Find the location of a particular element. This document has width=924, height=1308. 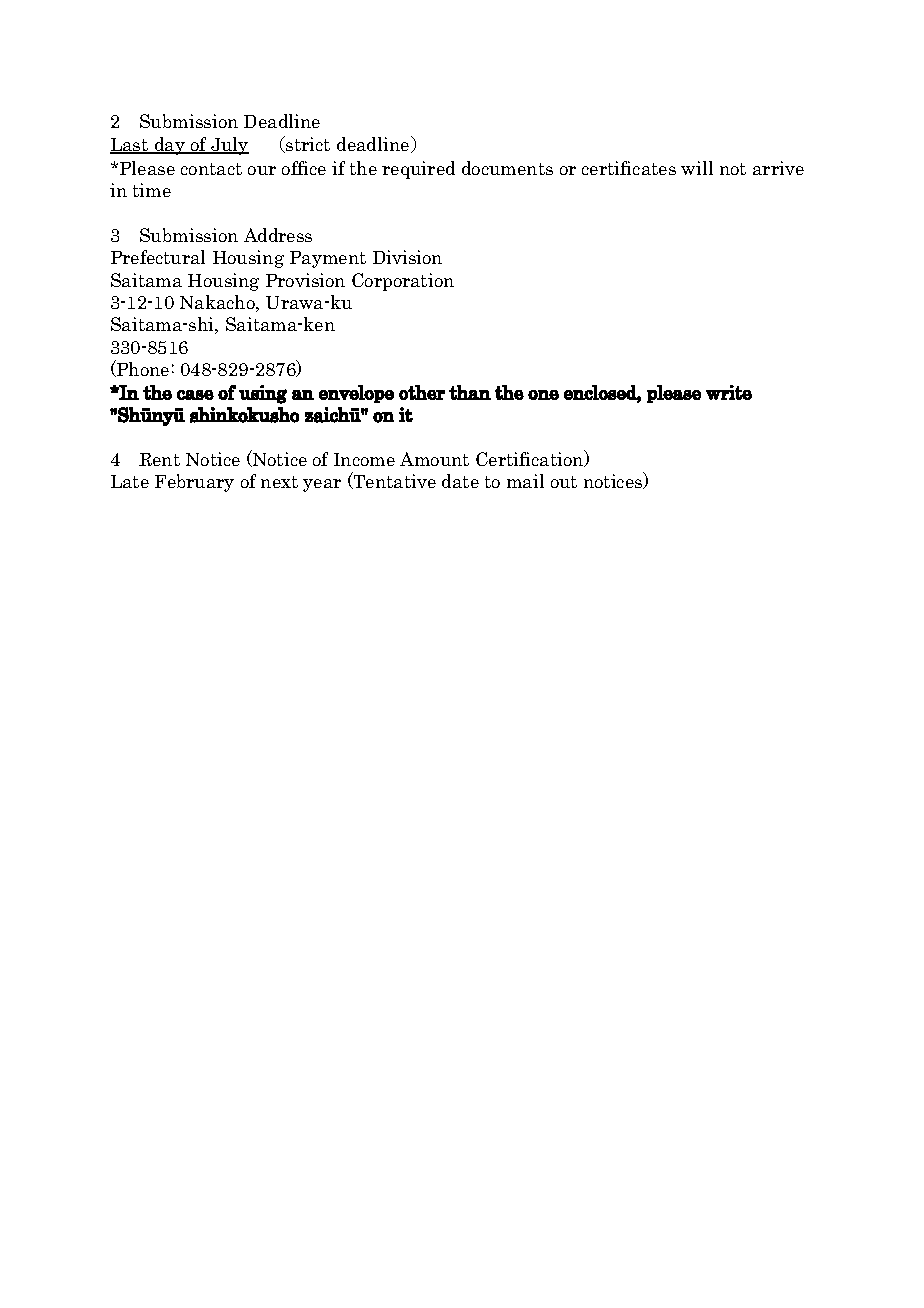

July is located at coordinates (229, 146).
